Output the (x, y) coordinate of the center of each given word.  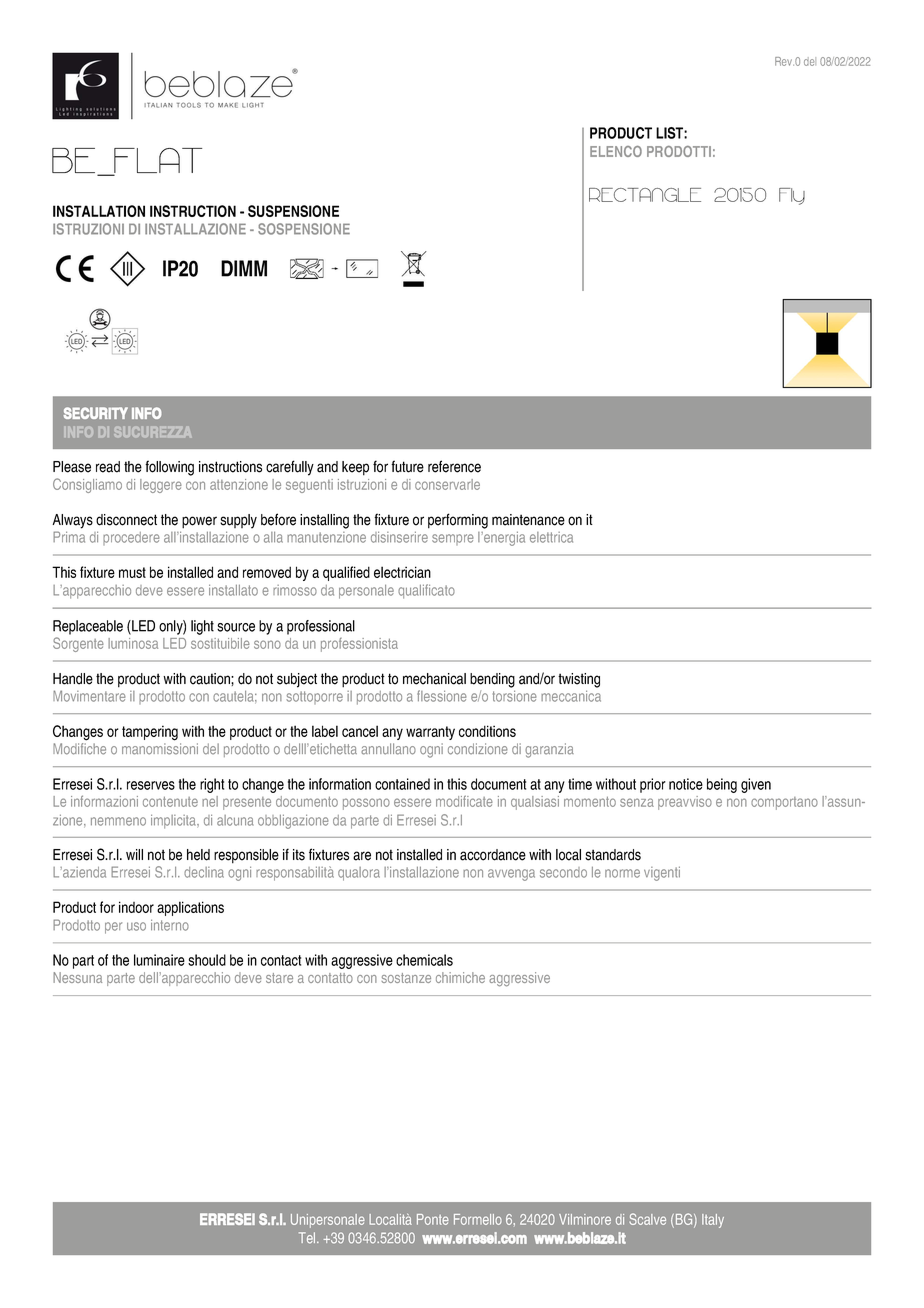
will (134, 854)
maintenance (528, 520)
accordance (493, 855)
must (132, 572)
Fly (792, 196)
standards (613, 855)
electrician (402, 572)
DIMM (244, 268)
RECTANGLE (645, 195)
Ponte (433, 1219)
